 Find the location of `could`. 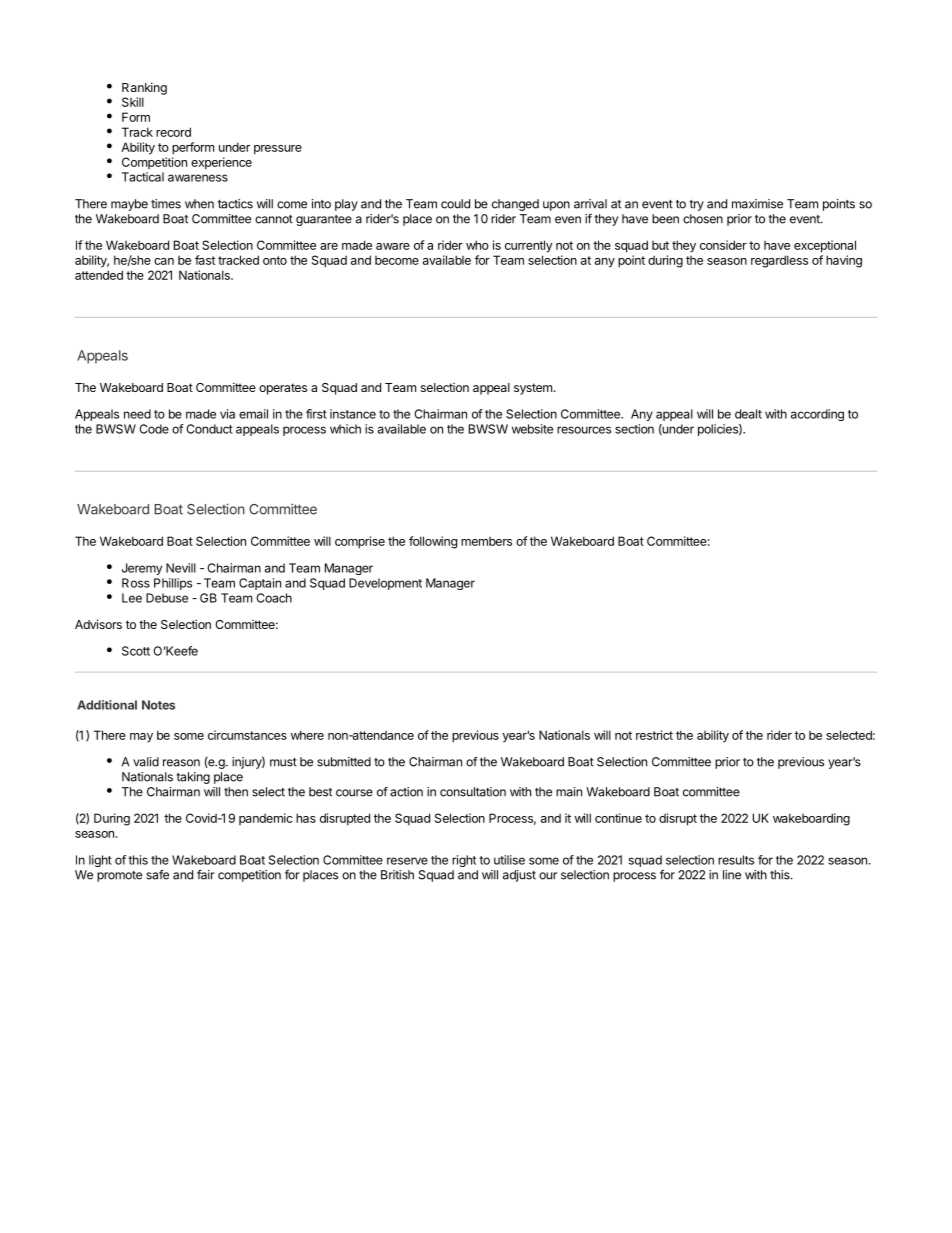

could is located at coordinates (455, 204).
